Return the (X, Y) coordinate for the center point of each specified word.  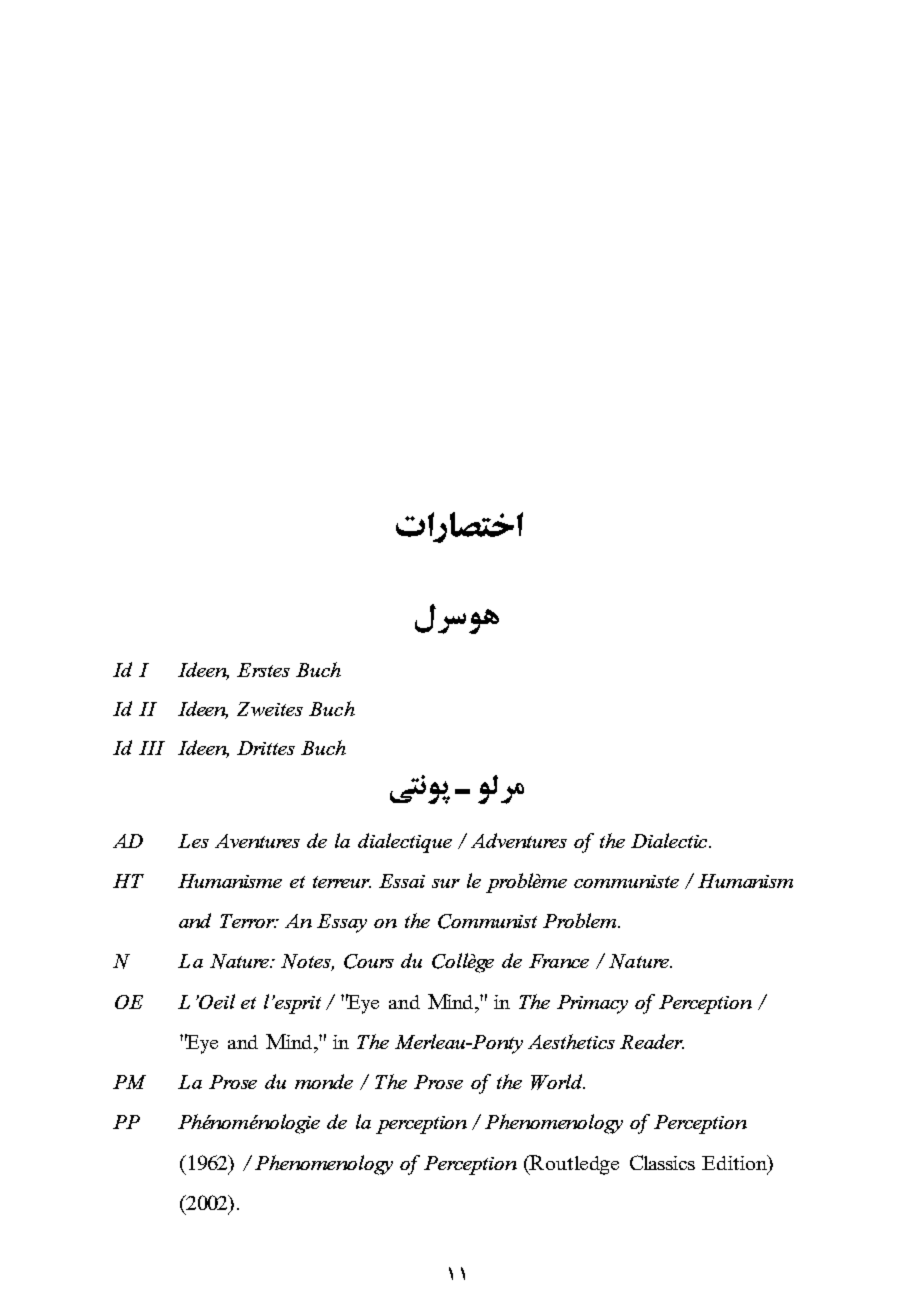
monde (324, 1081)
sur (446, 883)
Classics (662, 1162)
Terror (248, 921)
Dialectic (670, 840)
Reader (652, 1041)
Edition (735, 1162)
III (152, 748)
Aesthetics (571, 1041)
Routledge (573, 1165)
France (559, 961)
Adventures (519, 840)
